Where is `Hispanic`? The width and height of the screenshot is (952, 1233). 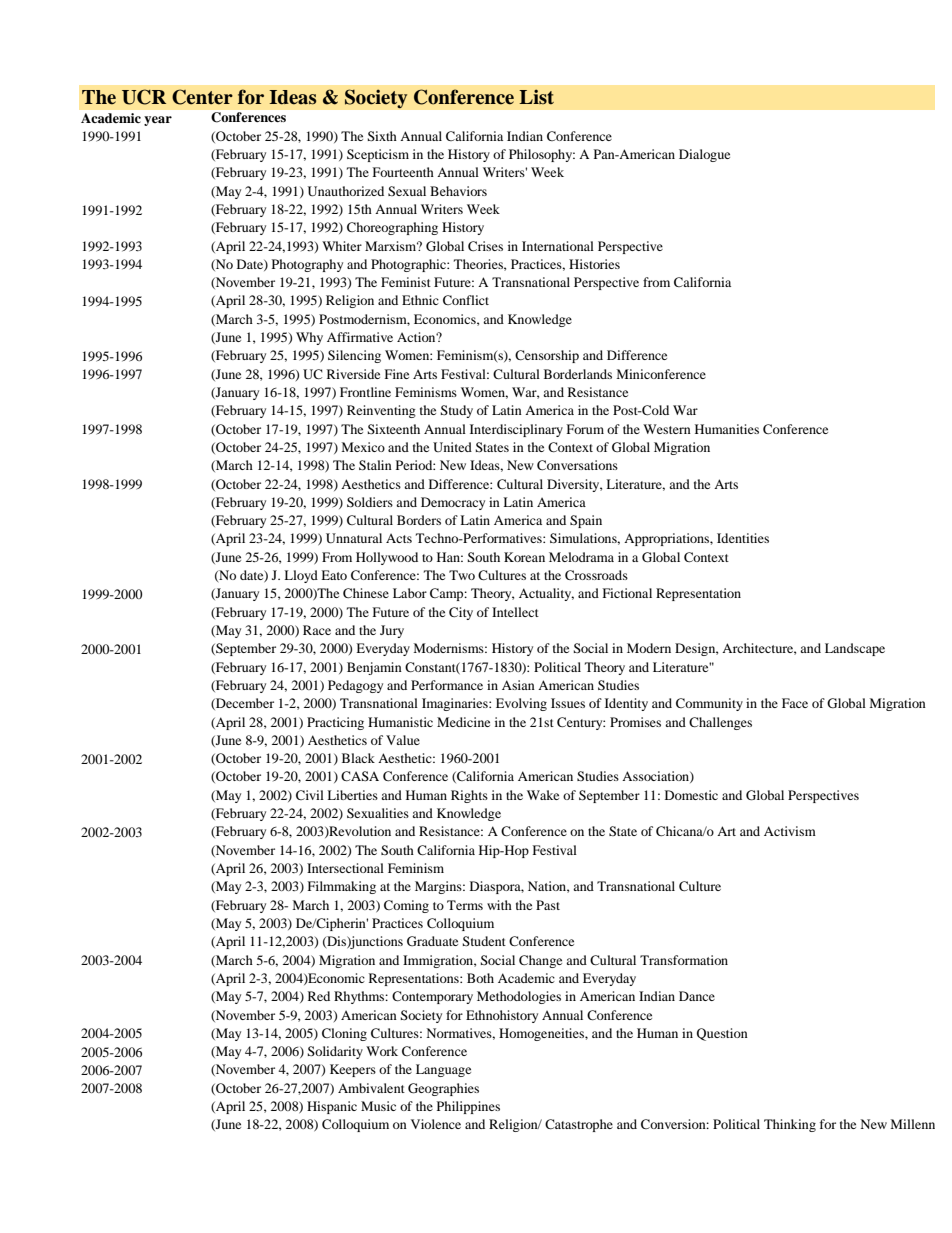 Hispanic is located at coordinates (332, 1107).
